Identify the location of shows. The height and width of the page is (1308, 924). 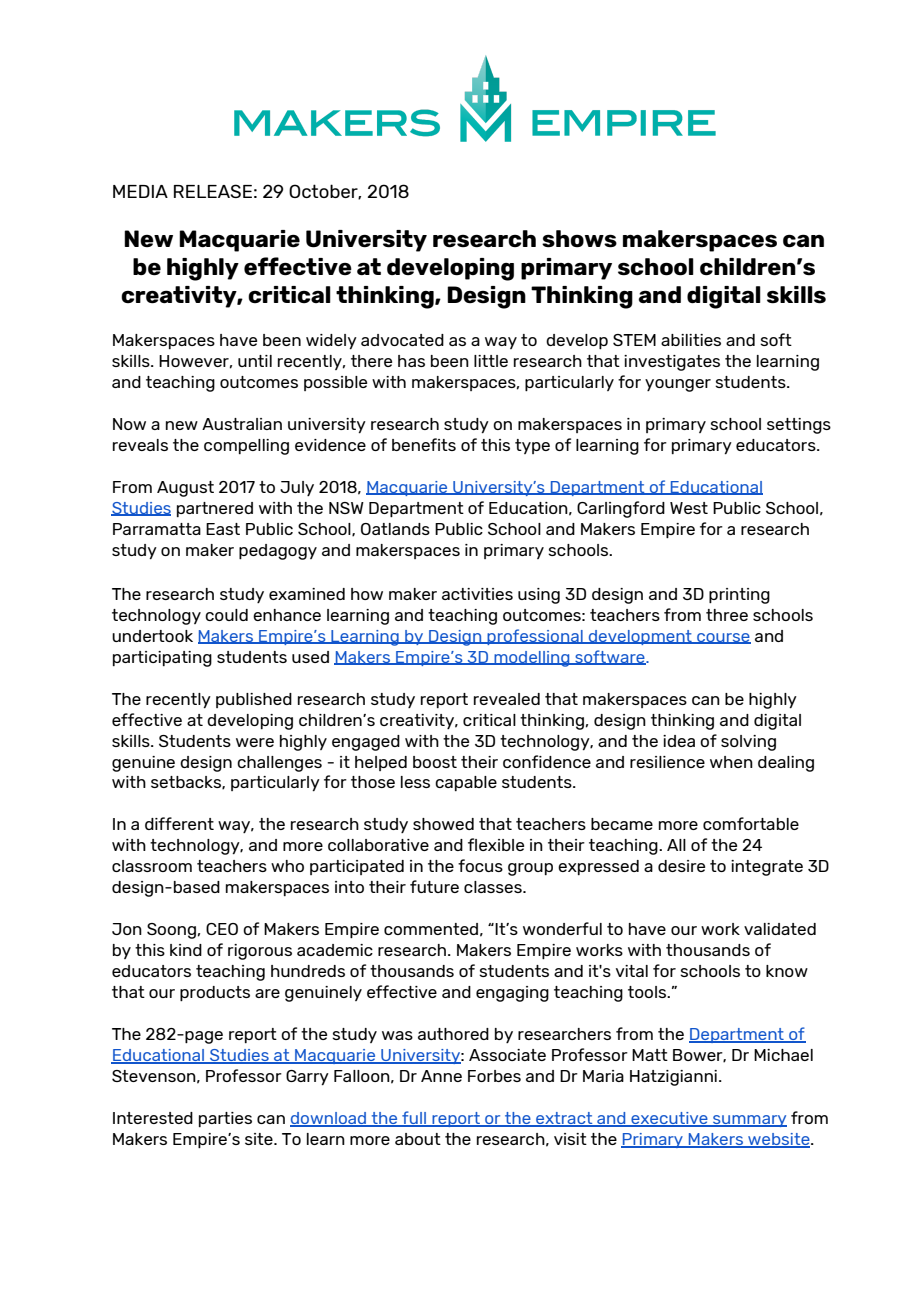
(579, 239).
